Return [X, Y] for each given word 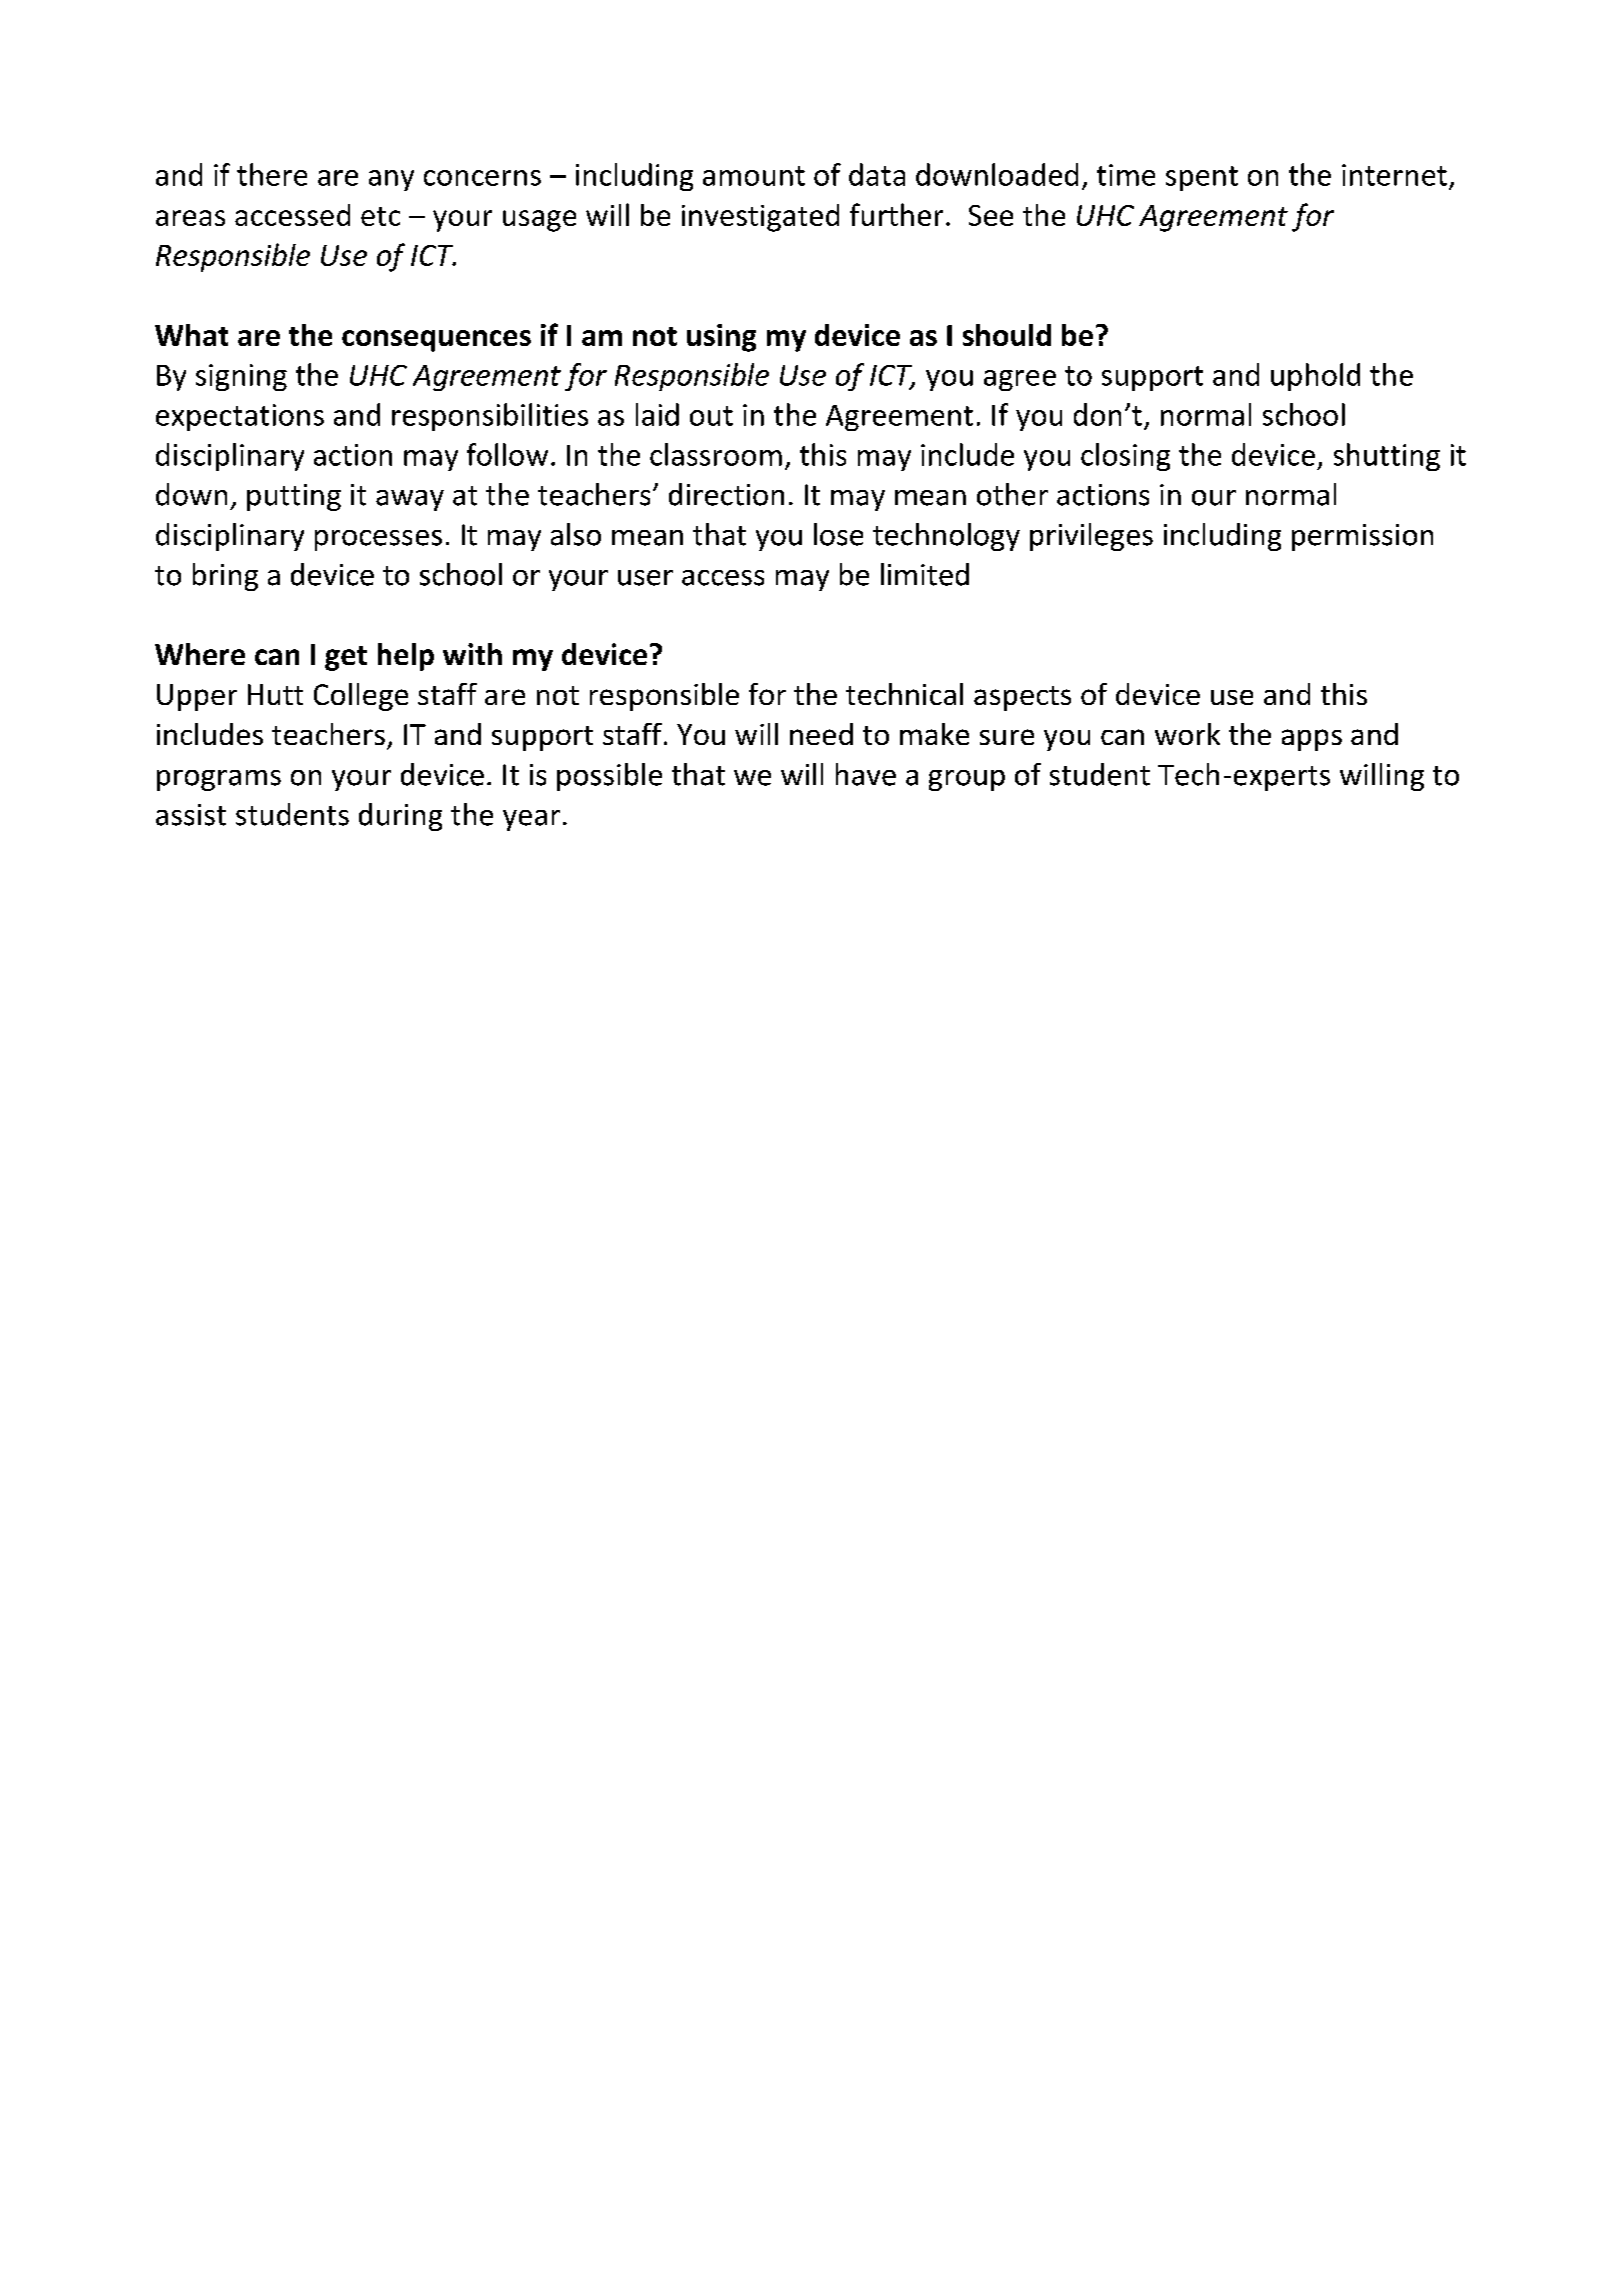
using [721, 338]
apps [1312, 740]
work [1187, 734]
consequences [436, 341]
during [400, 817]
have [866, 774]
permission [1362, 537]
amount [754, 176]
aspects [1022, 698]
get [346, 658]
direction [726, 494]
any [391, 180]
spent [1202, 178]
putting [294, 497]
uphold [1315, 377]
